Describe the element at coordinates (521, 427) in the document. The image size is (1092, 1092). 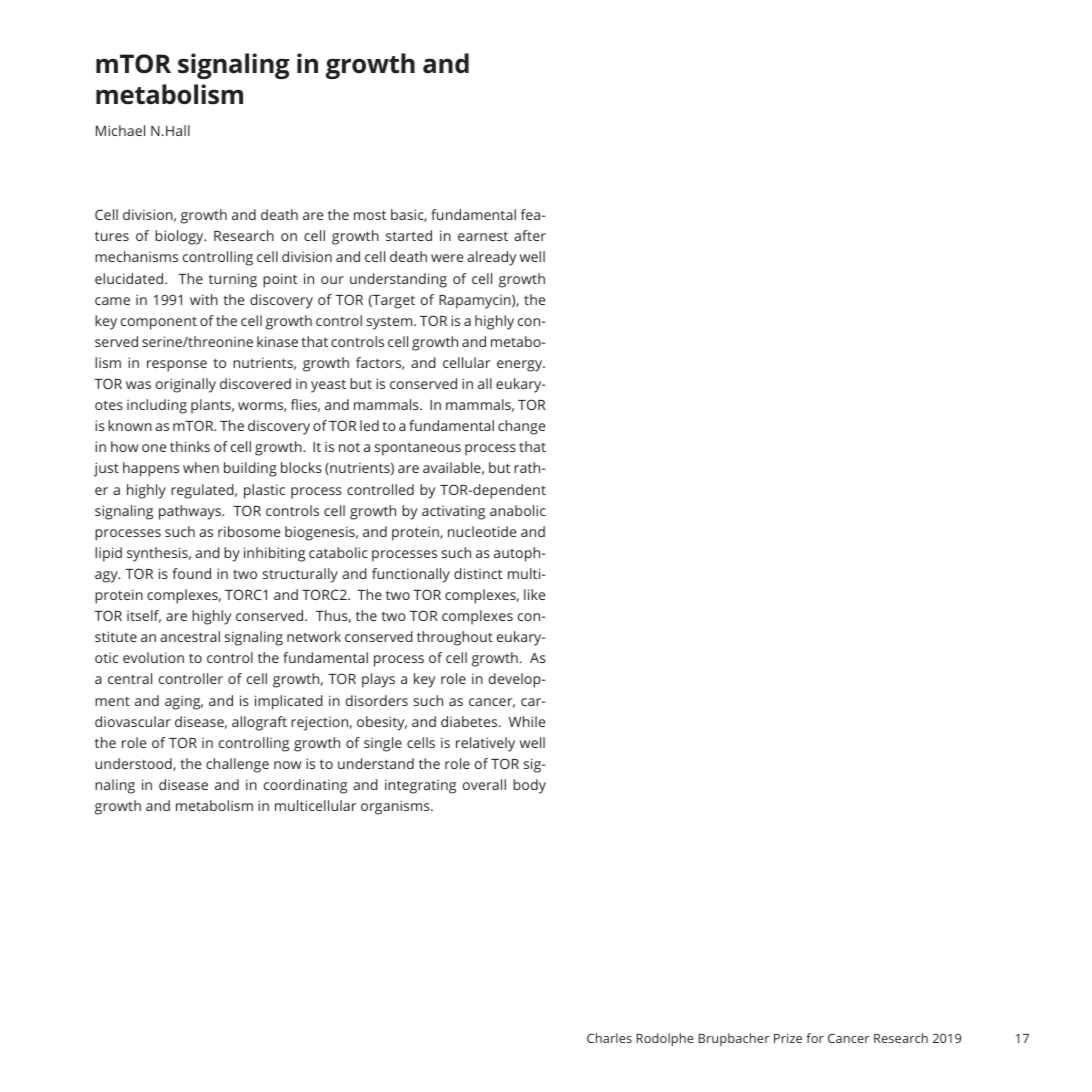
I see `change` at that location.
